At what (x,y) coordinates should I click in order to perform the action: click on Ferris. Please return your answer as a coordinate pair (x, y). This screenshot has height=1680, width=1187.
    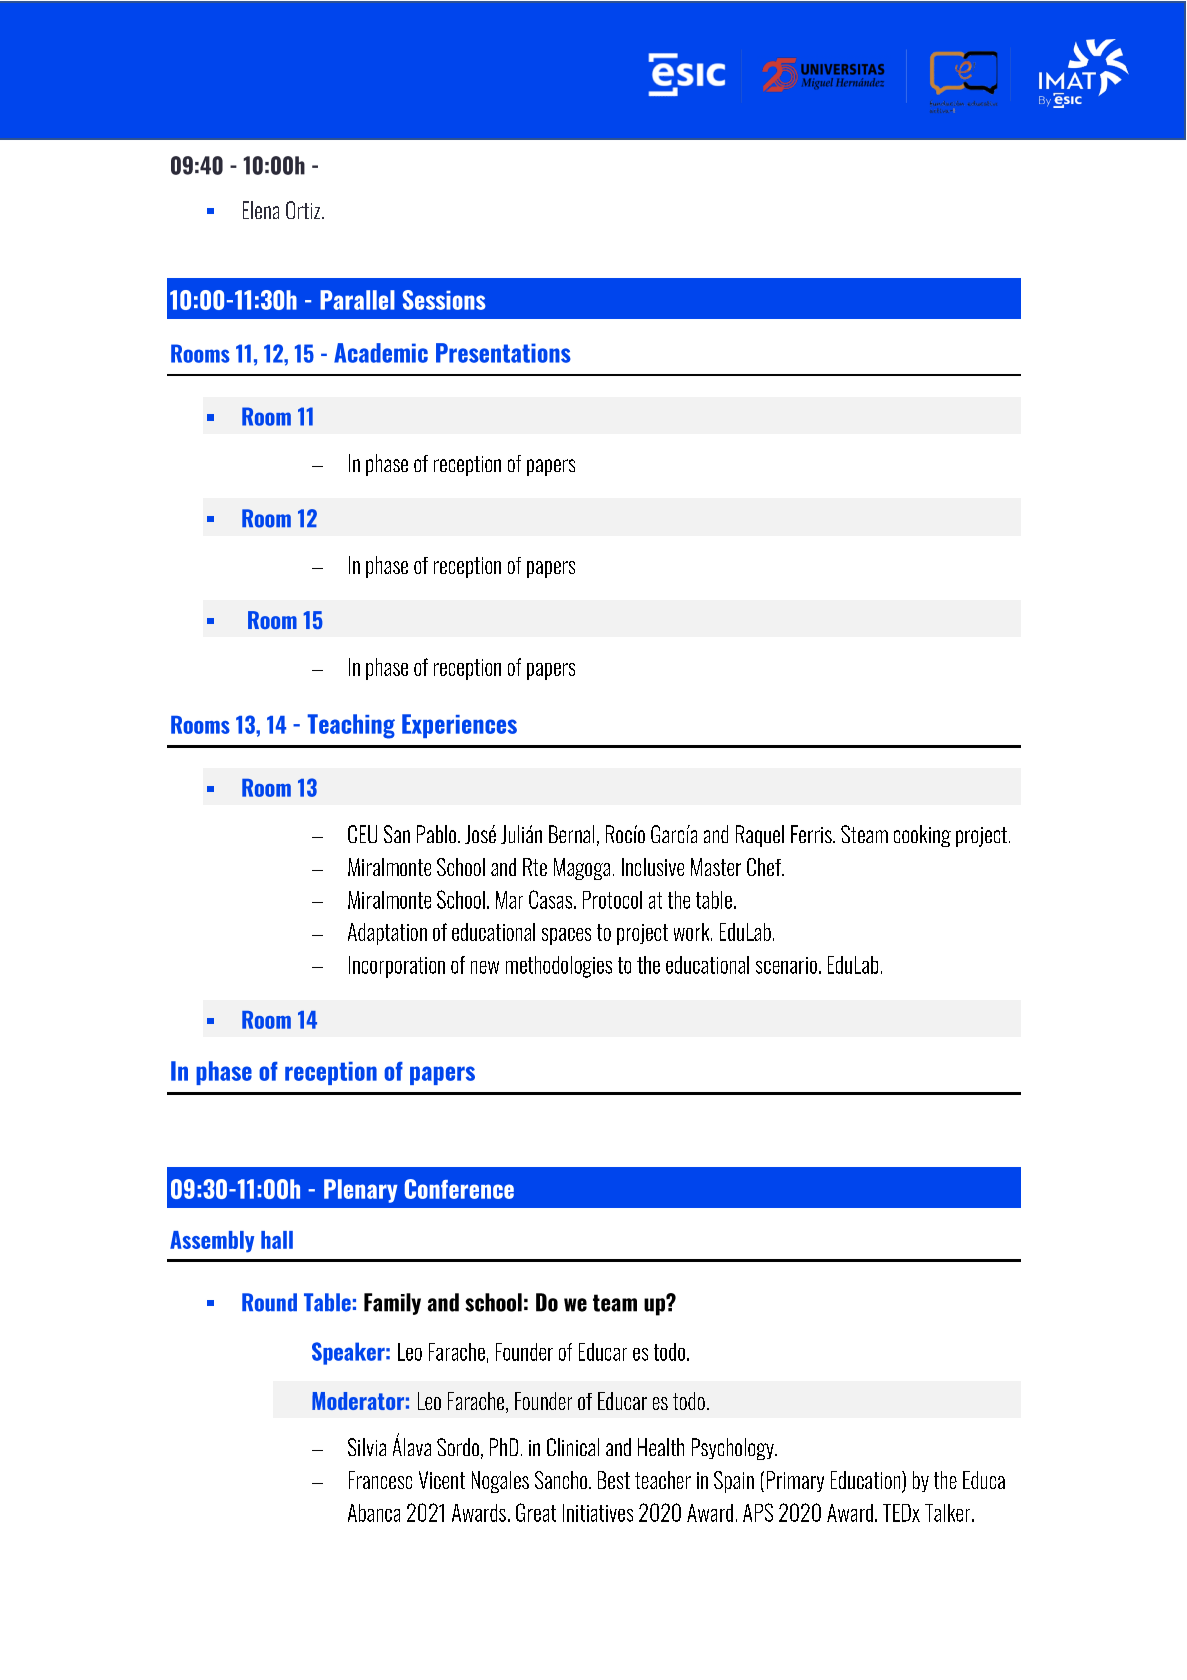
    Looking at the image, I should click on (812, 834).
